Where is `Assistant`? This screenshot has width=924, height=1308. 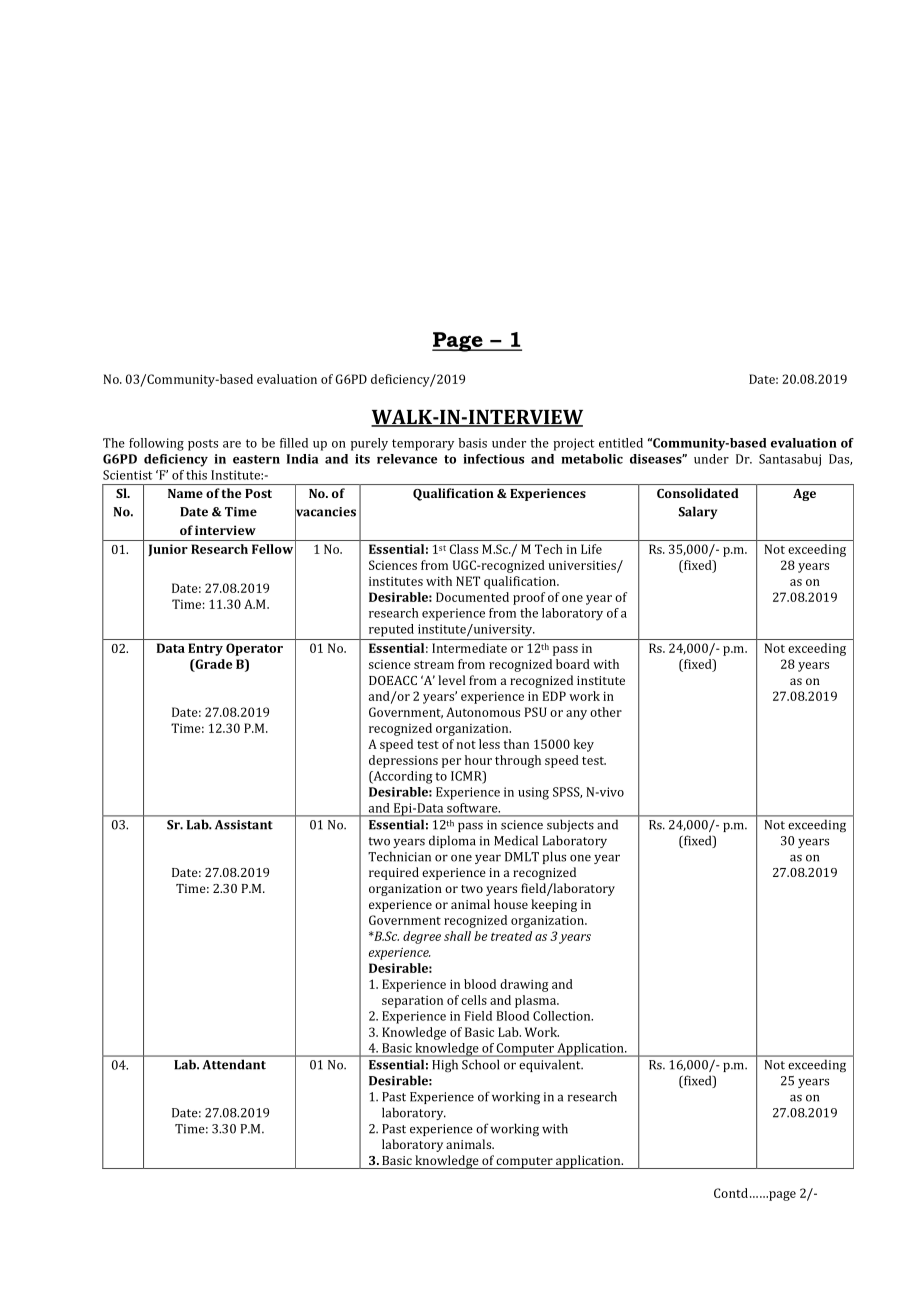
Assistant is located at coordinates (243, 824).
